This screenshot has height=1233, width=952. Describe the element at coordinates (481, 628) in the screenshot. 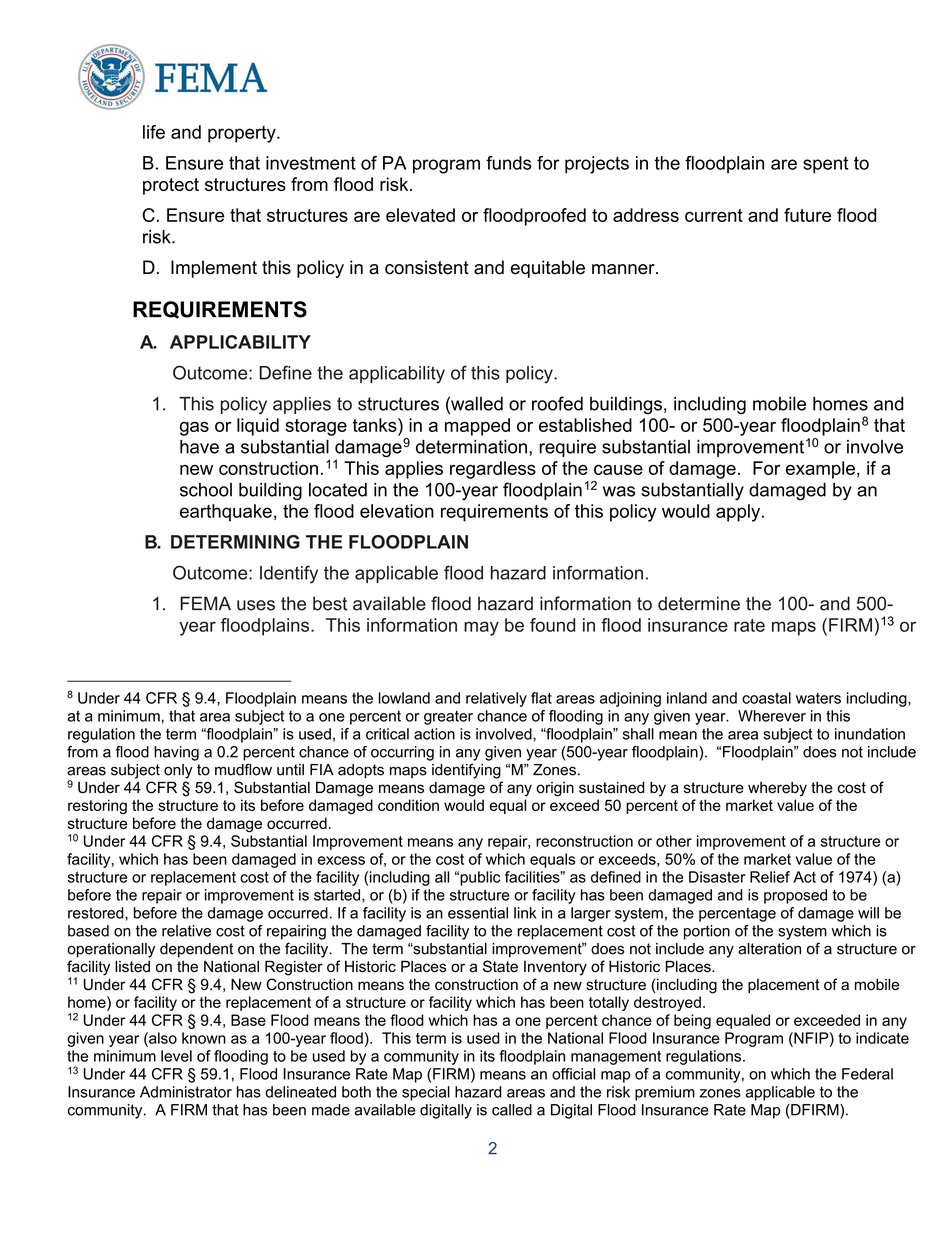

I see `may` at that location.
